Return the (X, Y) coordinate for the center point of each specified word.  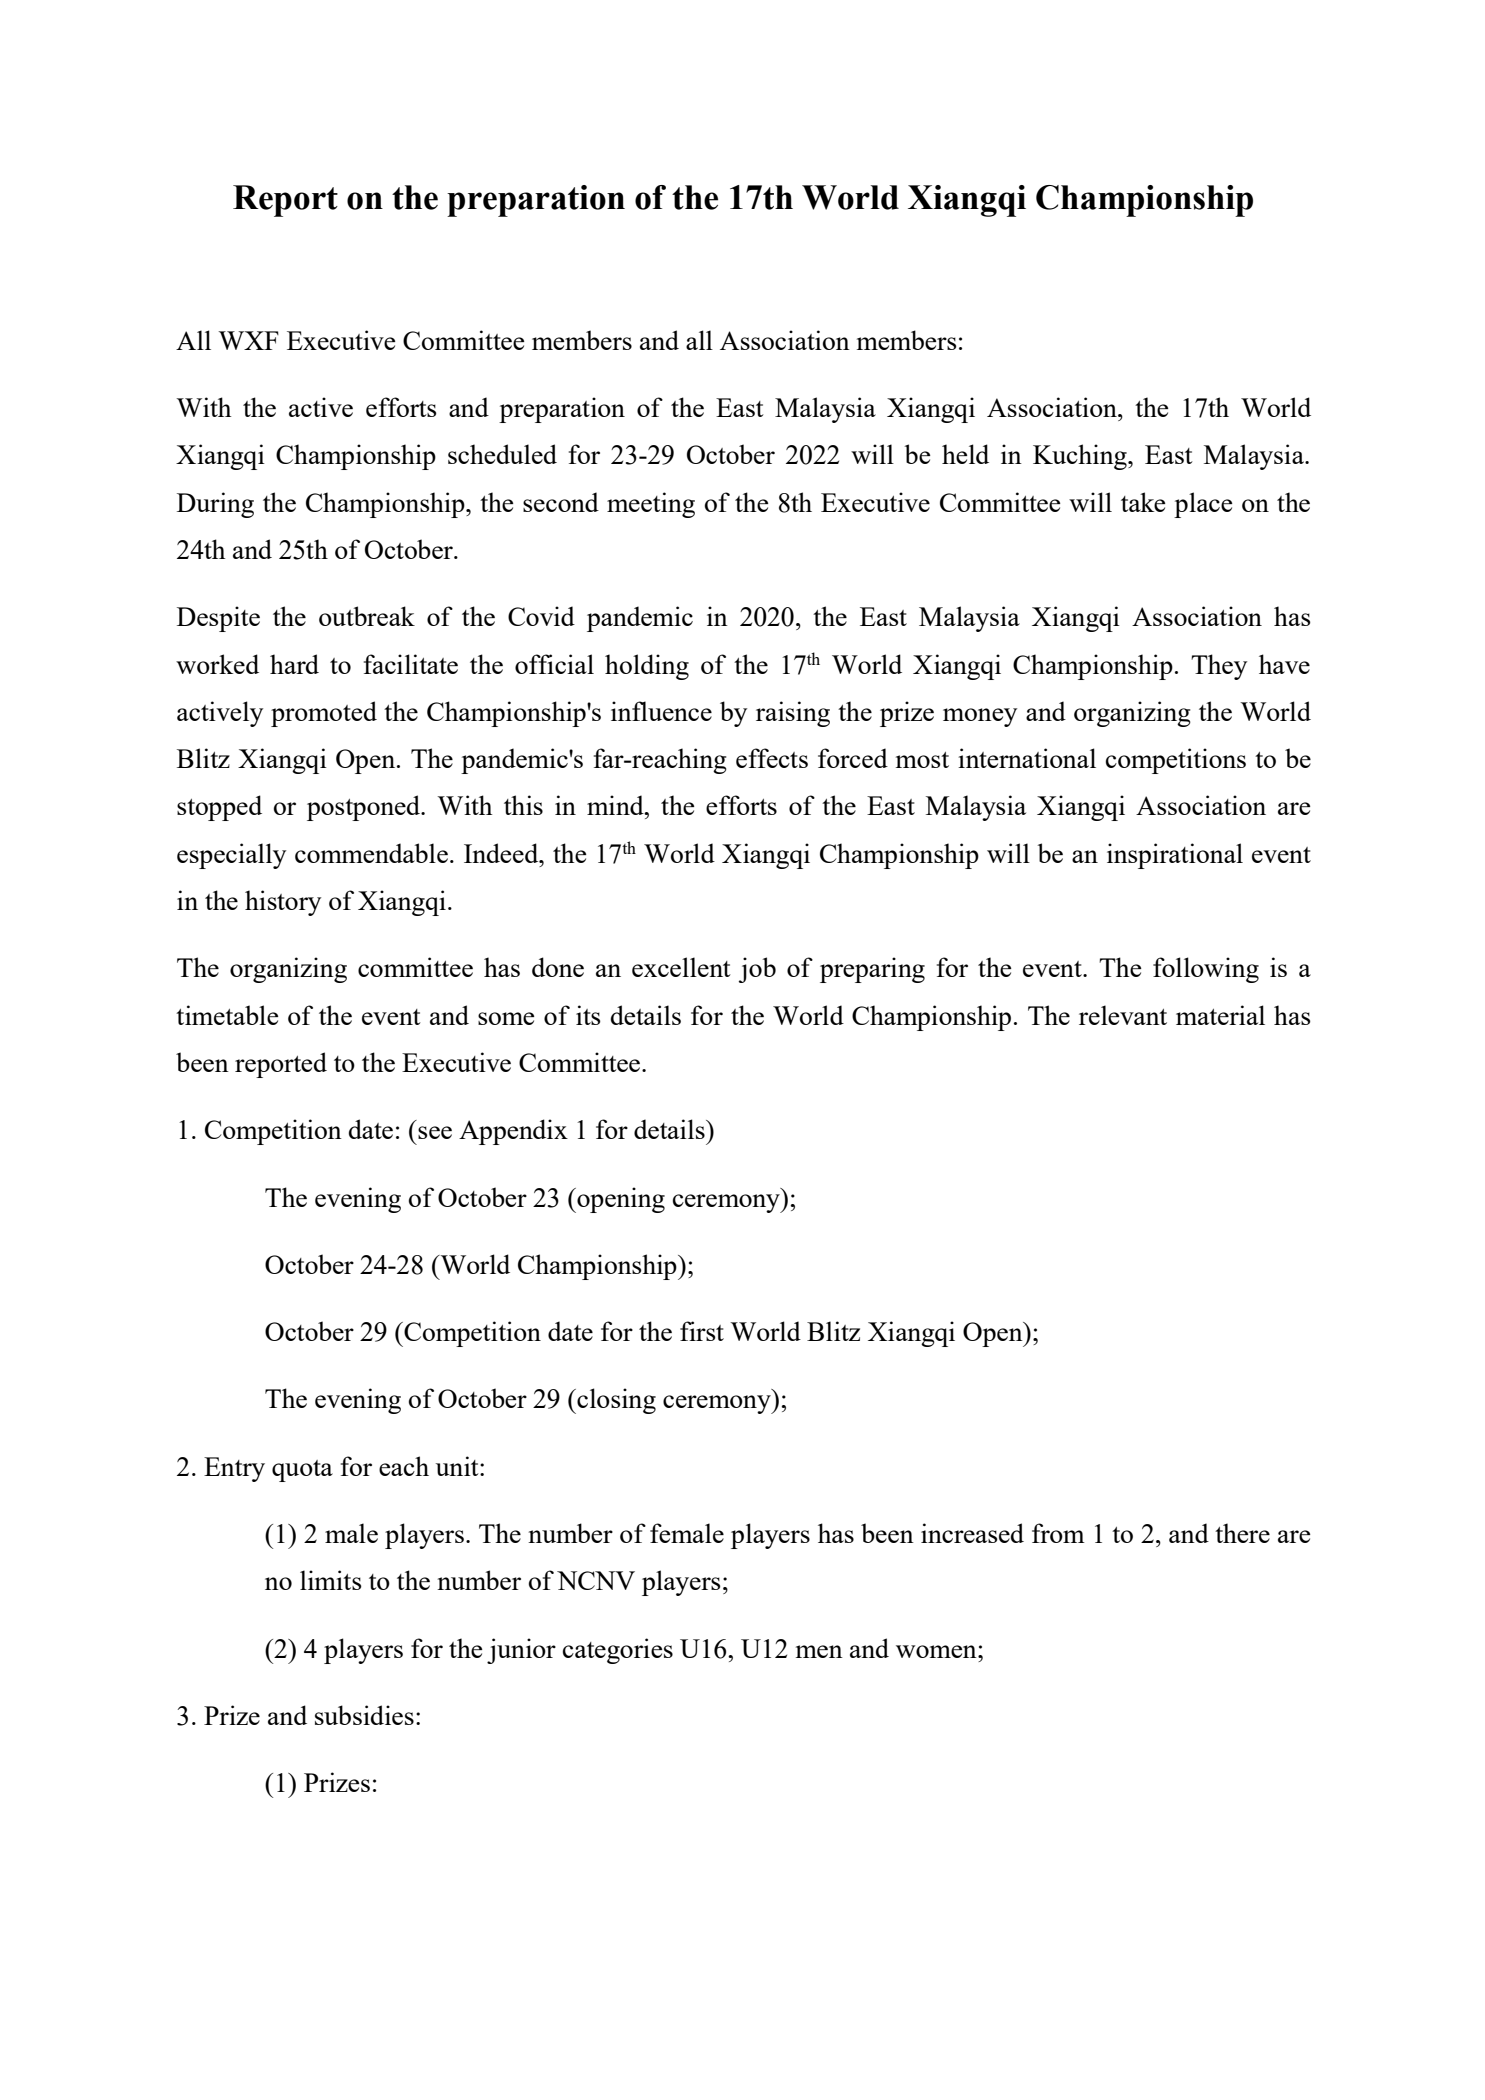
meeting (651, 505)
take (1143, 502)
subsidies (364, 1715)
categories (618, 1651)
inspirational (1175, 856)
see (435, 1132)
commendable (371, 853)
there (1242, 1533)
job (757, 970)
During (215, 505)
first (702, 1331)
